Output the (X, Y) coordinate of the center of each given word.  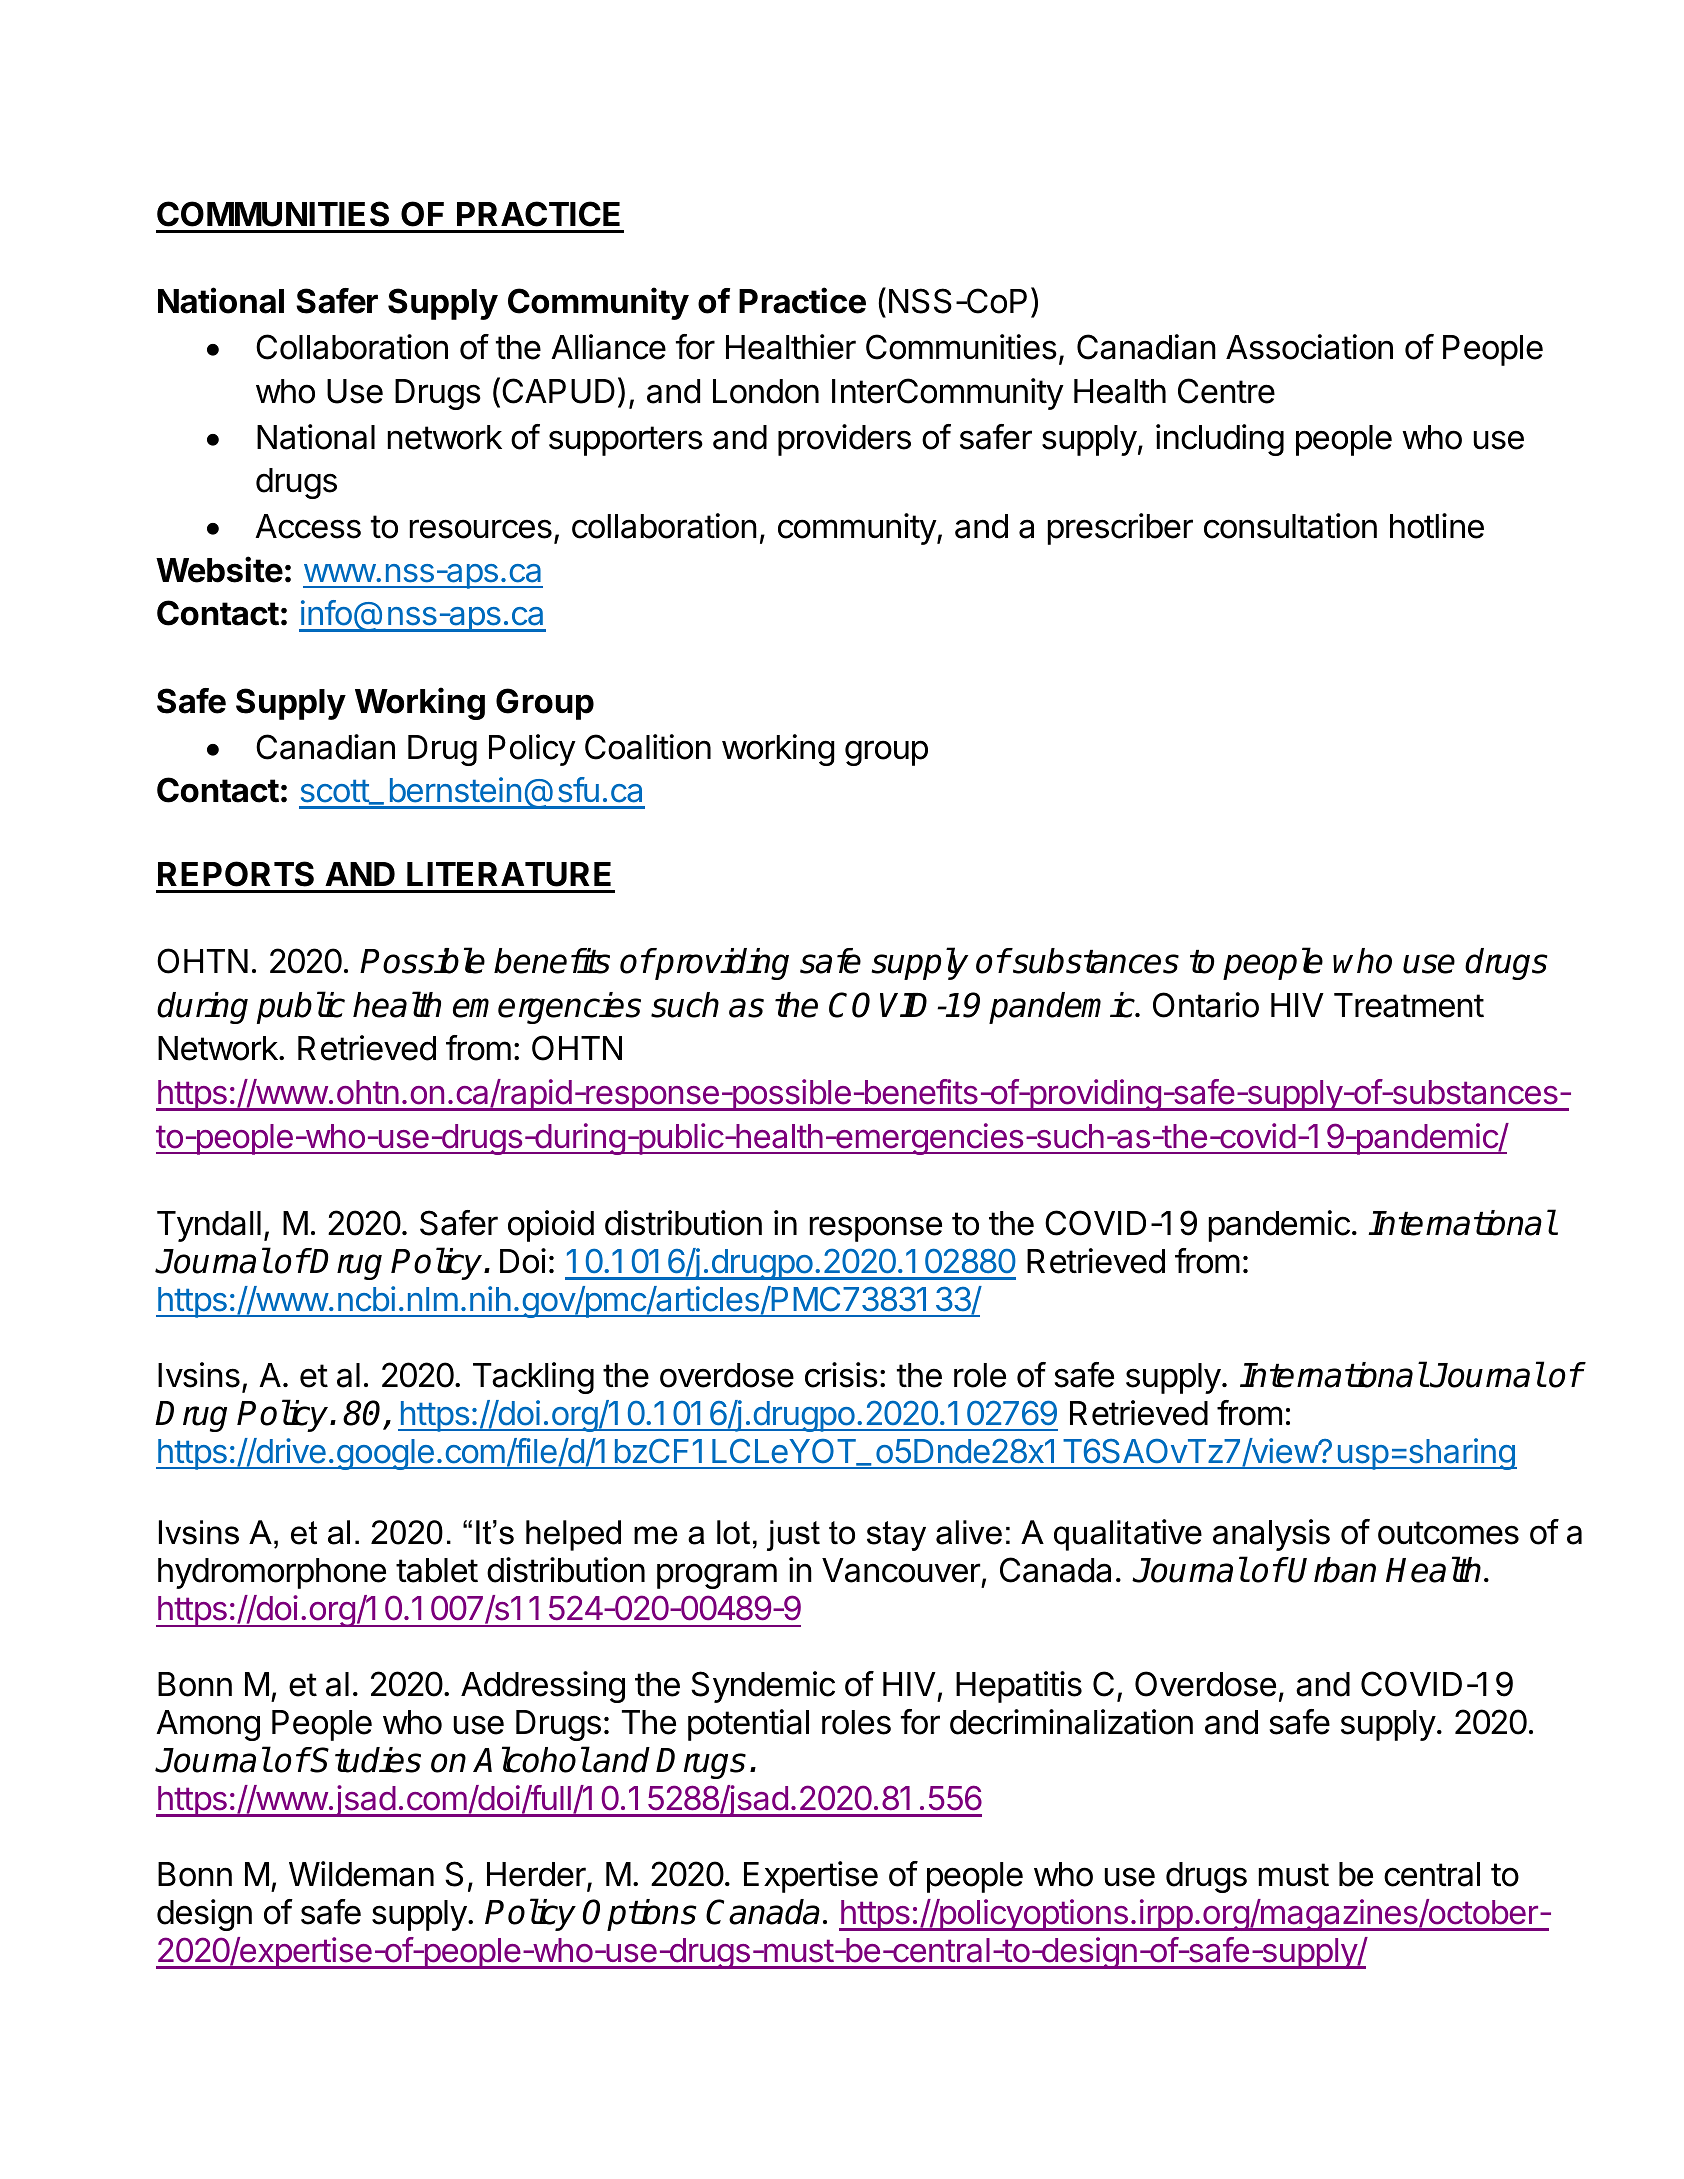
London (766, 391)
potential (748, 1725)
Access (308, 526)
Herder (537, 1876)
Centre (1226, 391)
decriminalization (1071, 1722)
